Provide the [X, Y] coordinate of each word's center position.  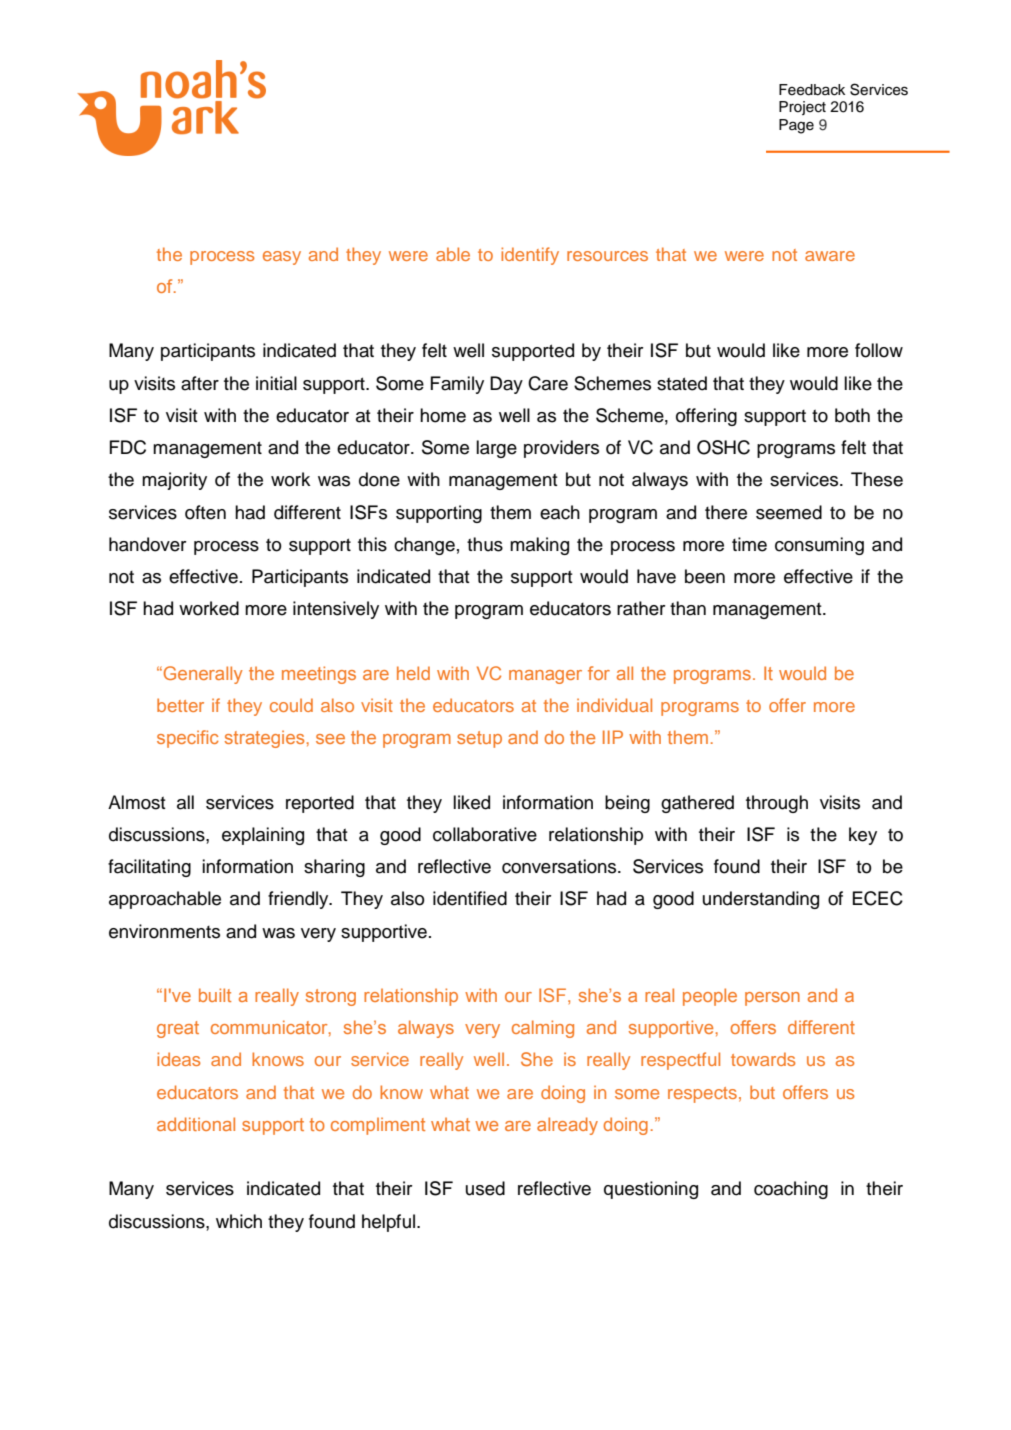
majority [174, 481]
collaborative [485, 834]
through [777, 804]
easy [282, 258]
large [496, 449]
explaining [263, 836]
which [239, 1221]
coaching [791, 1190]
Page [796, 126]
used [485, 1188]
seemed [789, 512]
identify [530, 256]
